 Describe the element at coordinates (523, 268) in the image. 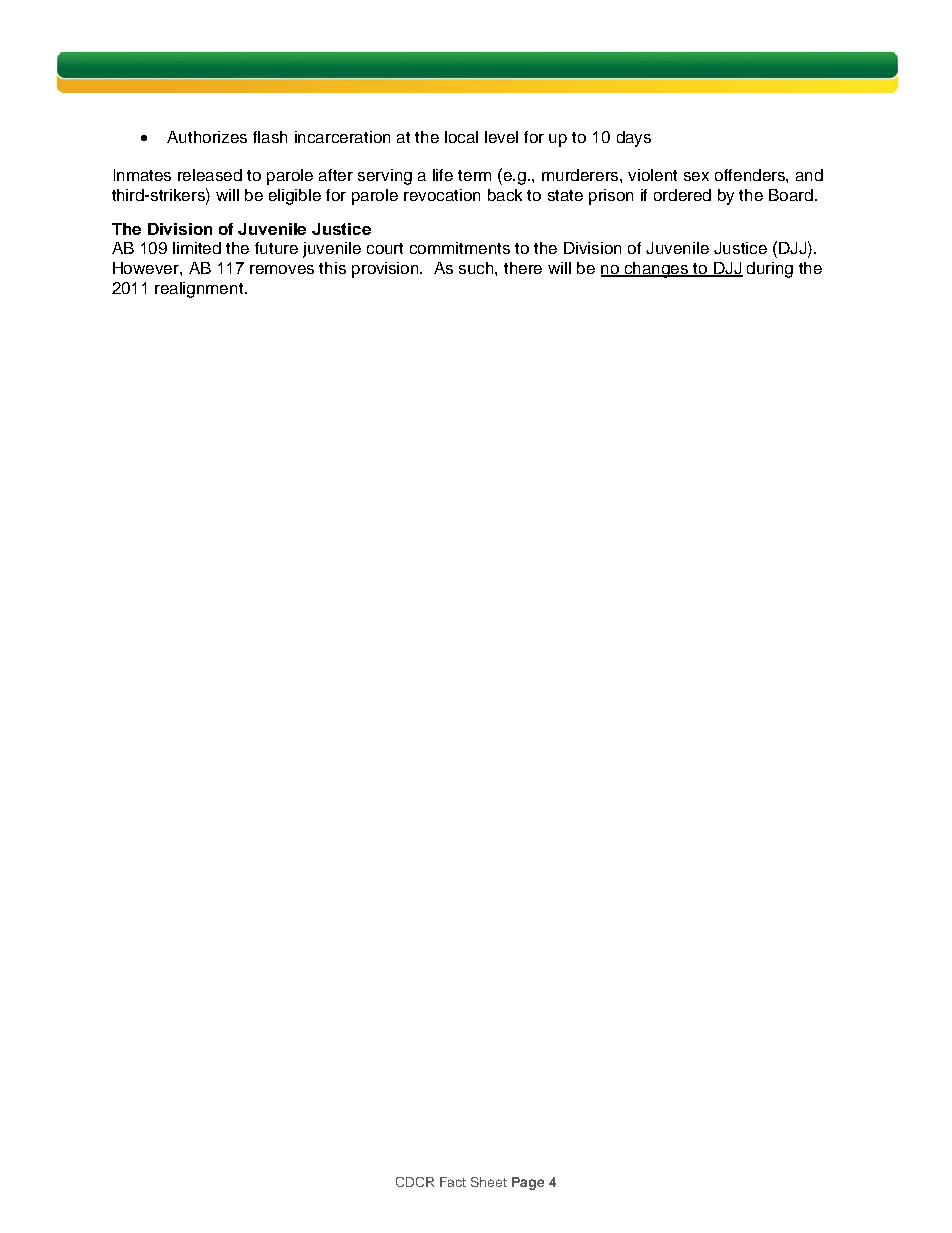

I see `there` at that location.
